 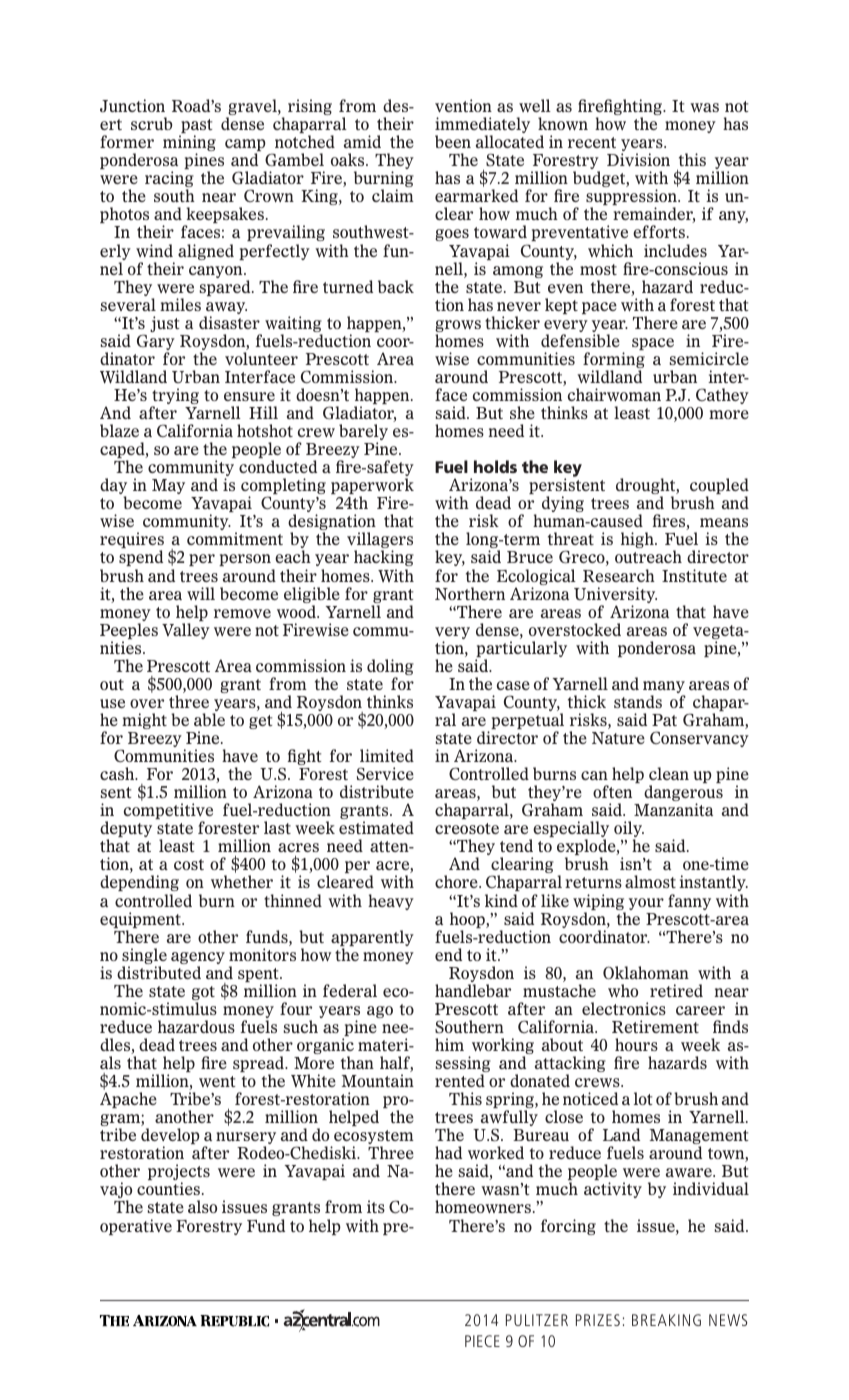 I want to click on PIECE, so click(x=482, y=1341).
